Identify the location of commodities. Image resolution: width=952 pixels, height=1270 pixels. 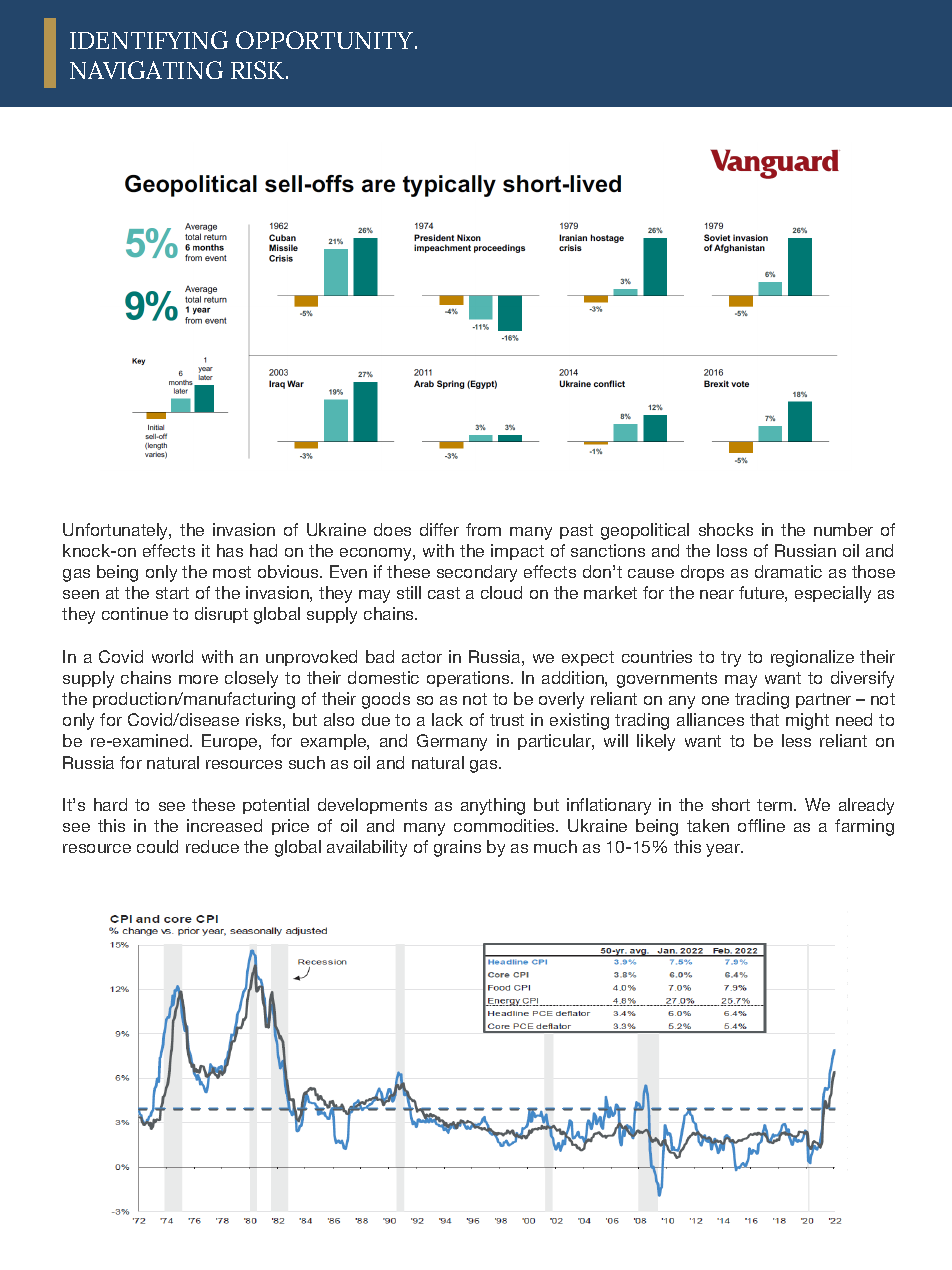
(505, 825).
